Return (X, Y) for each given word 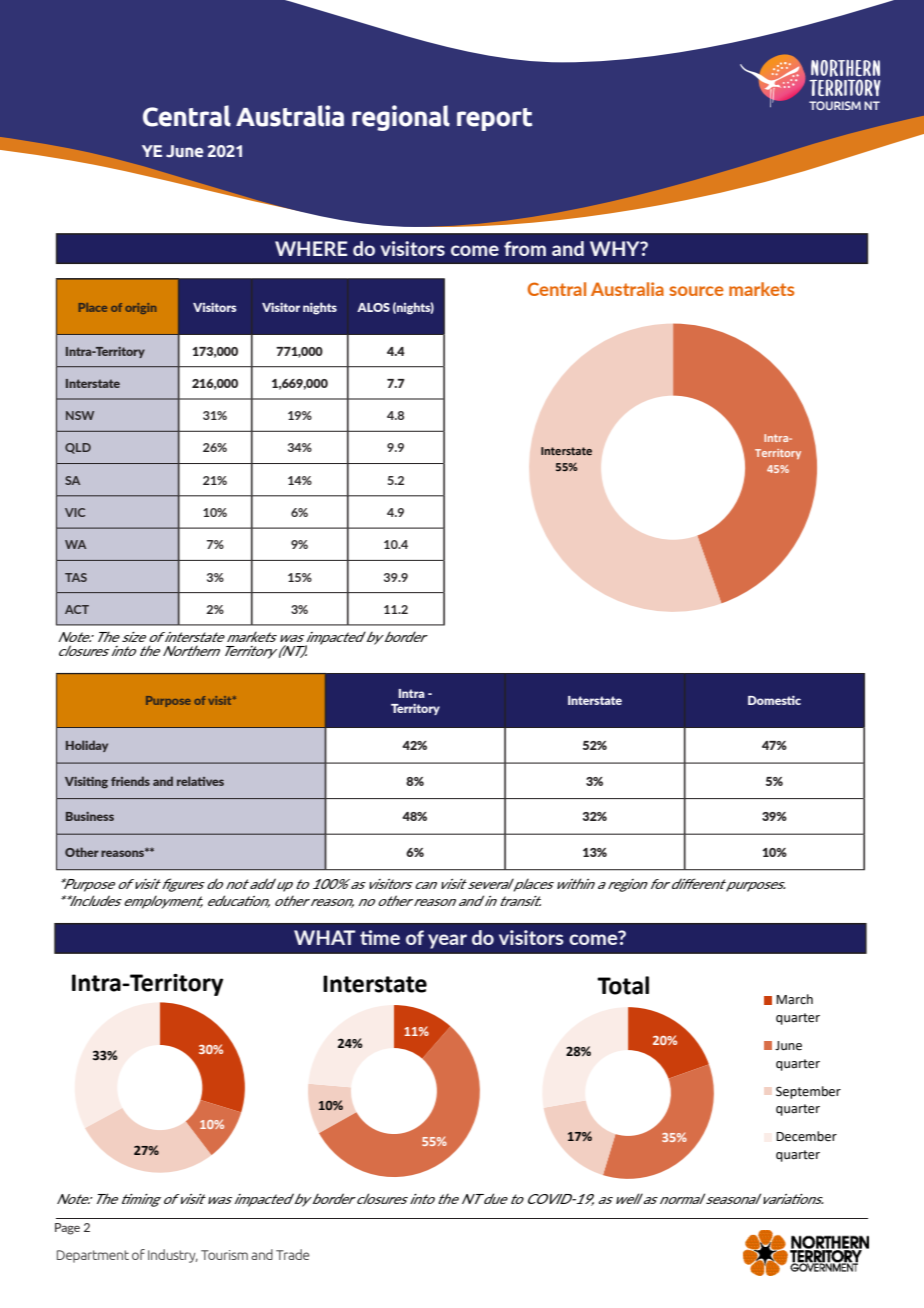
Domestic (774, 700)
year (447, 941)
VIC (75, 512)
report (494, 119)
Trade (293, 1254)
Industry (173, 1256)
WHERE (311, 248)
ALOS (373, 307)
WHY (616, 248)
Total (623, 985)
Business (90, 816)
